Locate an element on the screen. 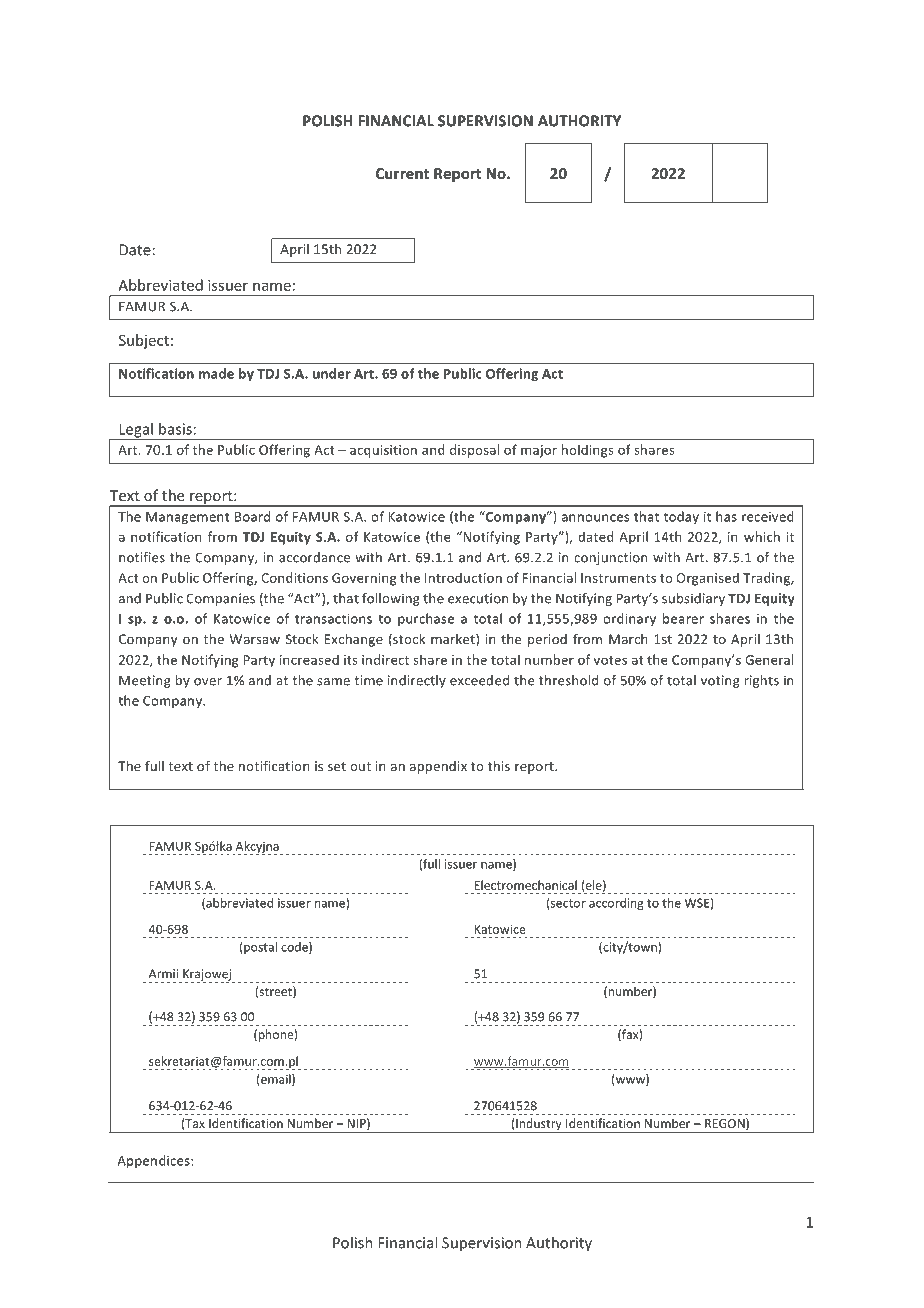  Current is located at coordinates (402, 173).
